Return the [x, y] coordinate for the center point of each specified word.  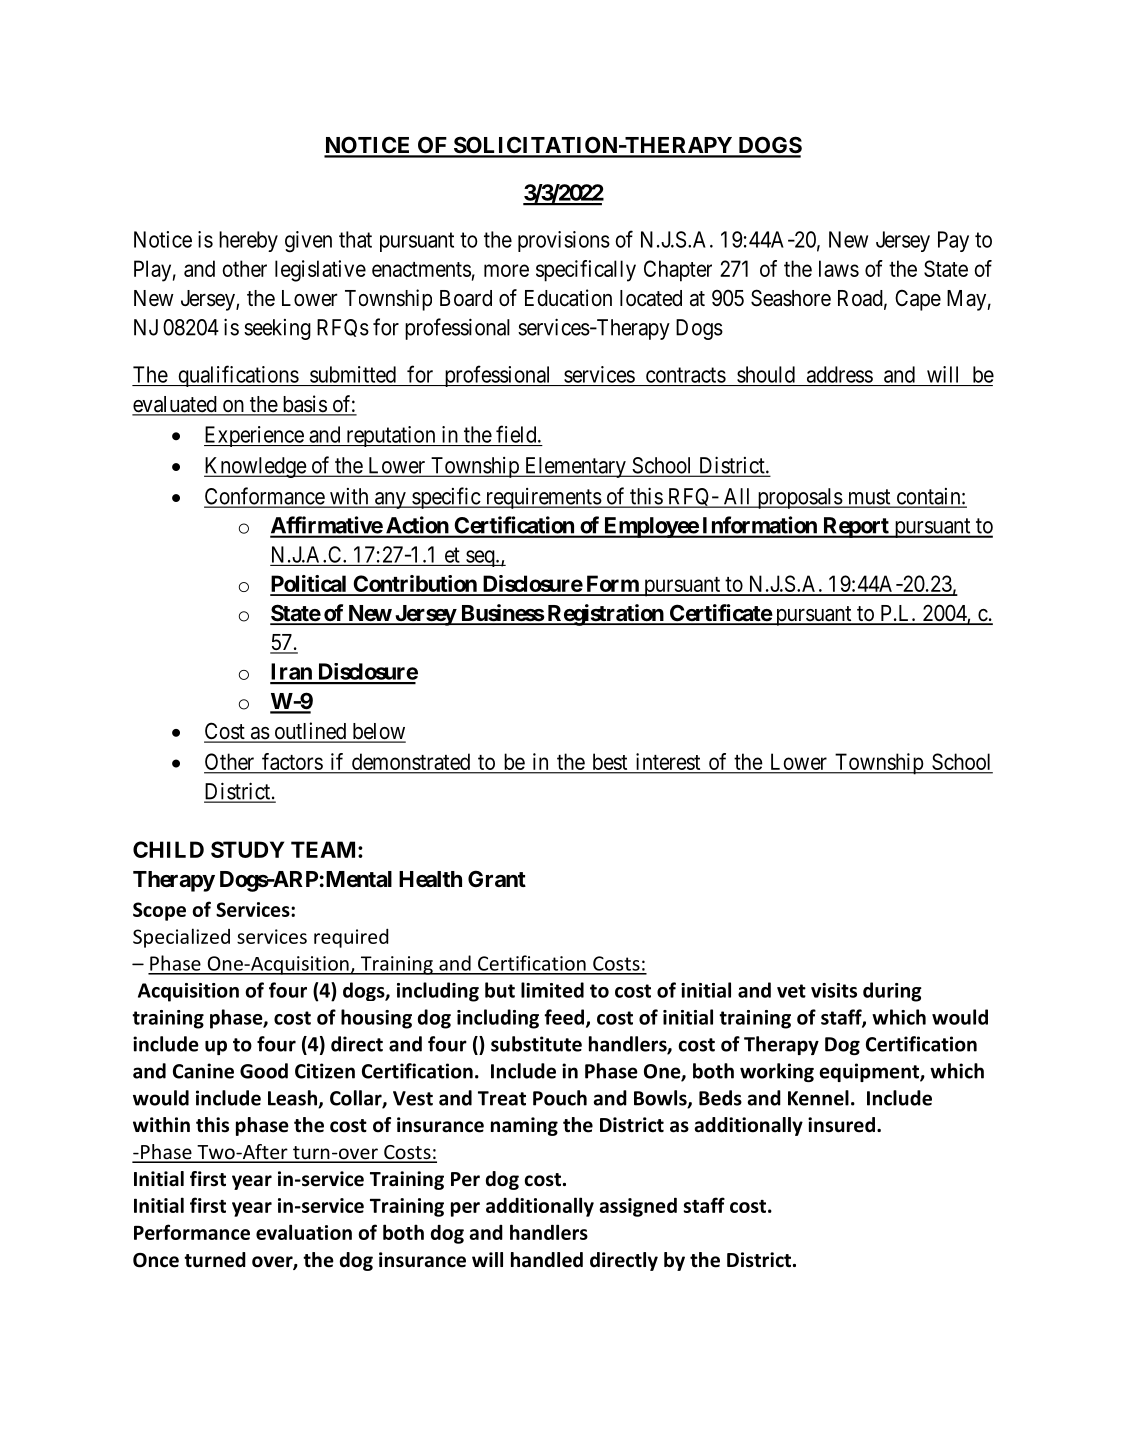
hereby [248, 241]
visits [834, 990]
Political [309, 585]
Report [856, 527]
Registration [605, 615]
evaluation [304, 1232]
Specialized [181, 938]
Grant [497, 878]
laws [839, 268]
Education [568, 298]
